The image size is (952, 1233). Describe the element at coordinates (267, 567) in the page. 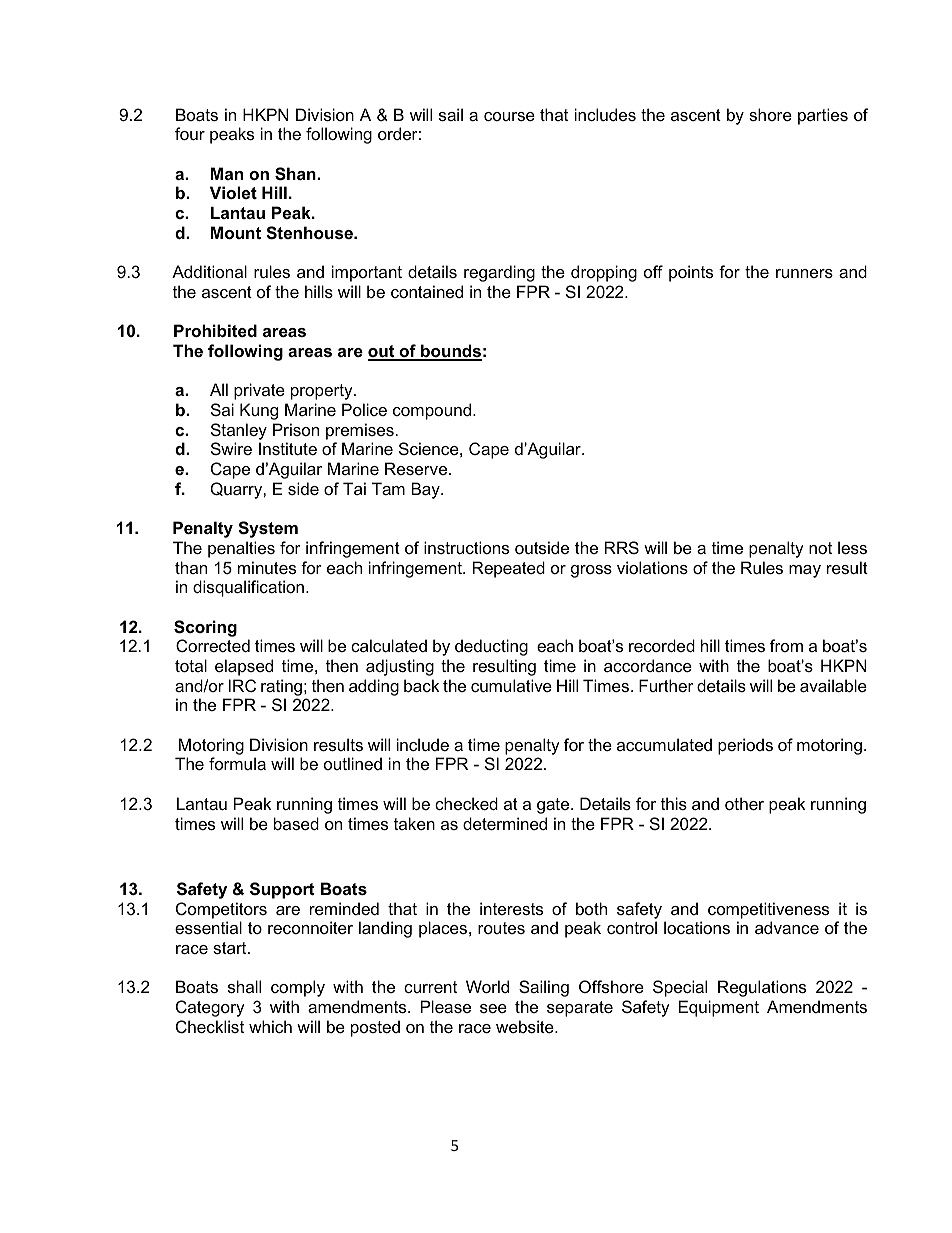

I see `minutes` at that location.
